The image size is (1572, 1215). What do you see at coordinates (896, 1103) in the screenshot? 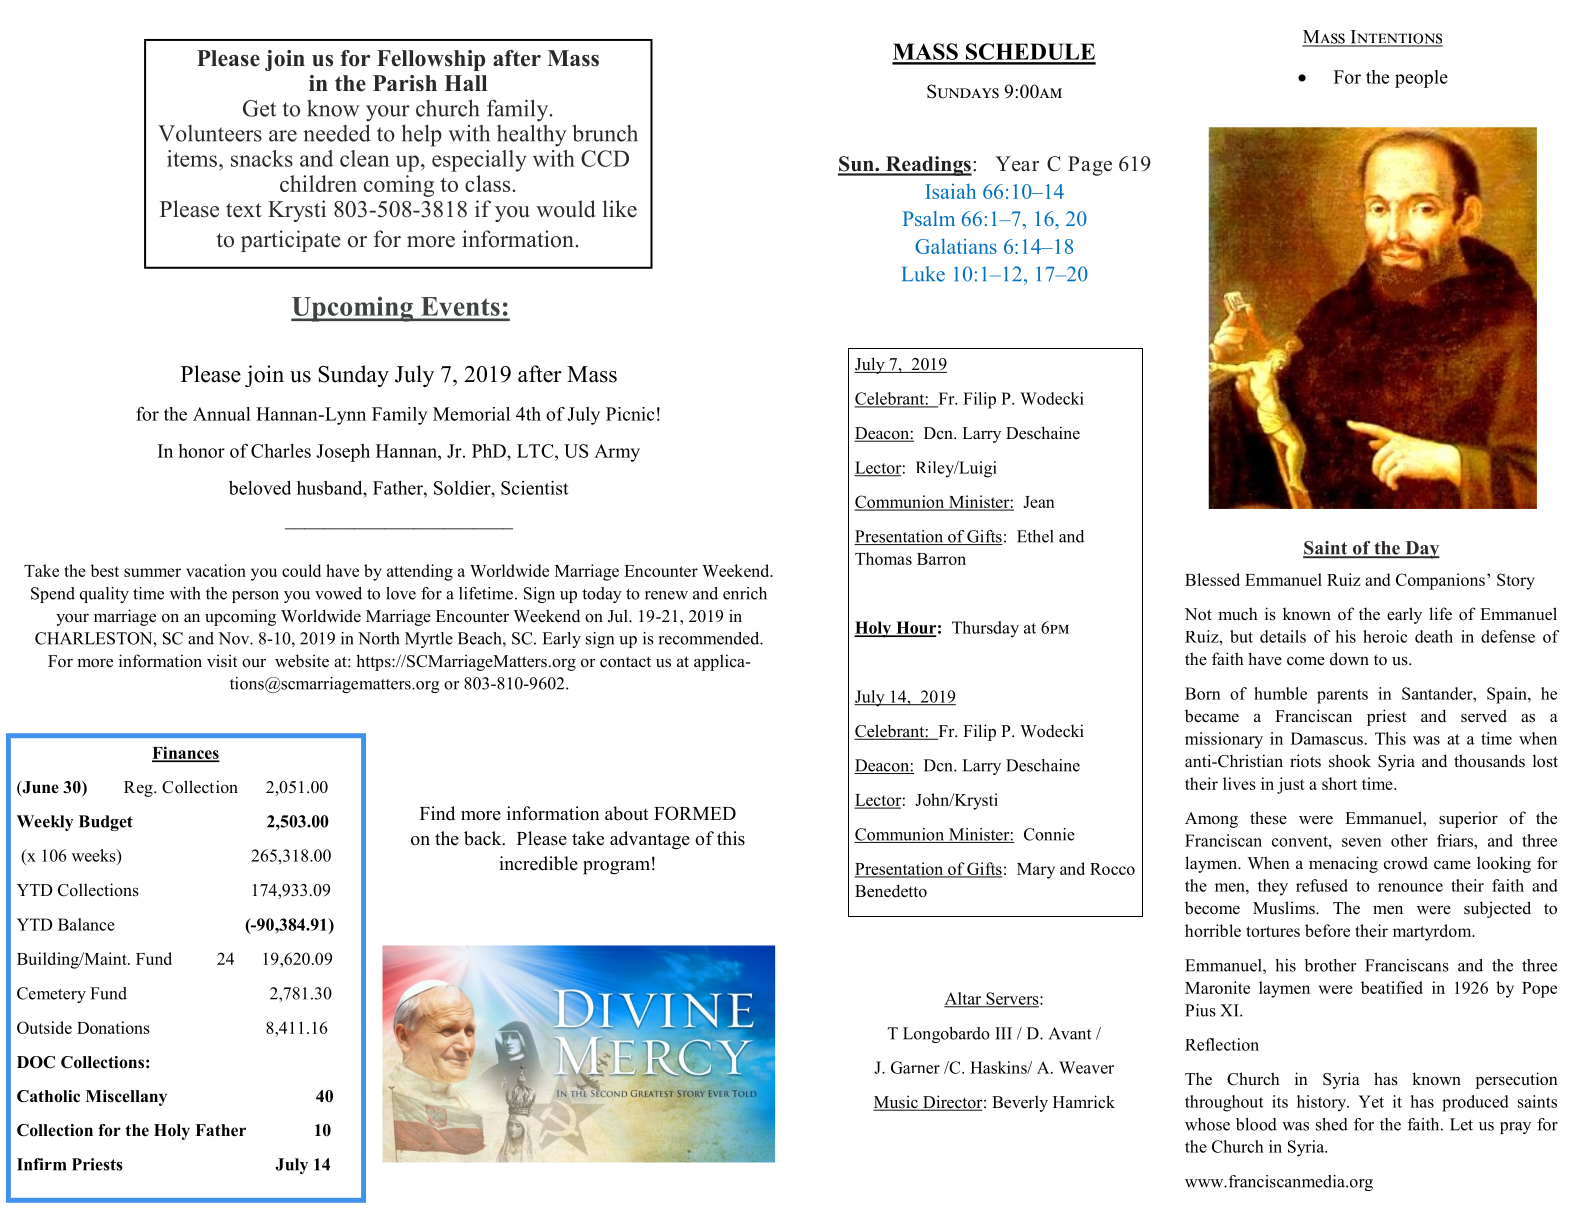
I see `Music` at bounding box center [896, 1103].
